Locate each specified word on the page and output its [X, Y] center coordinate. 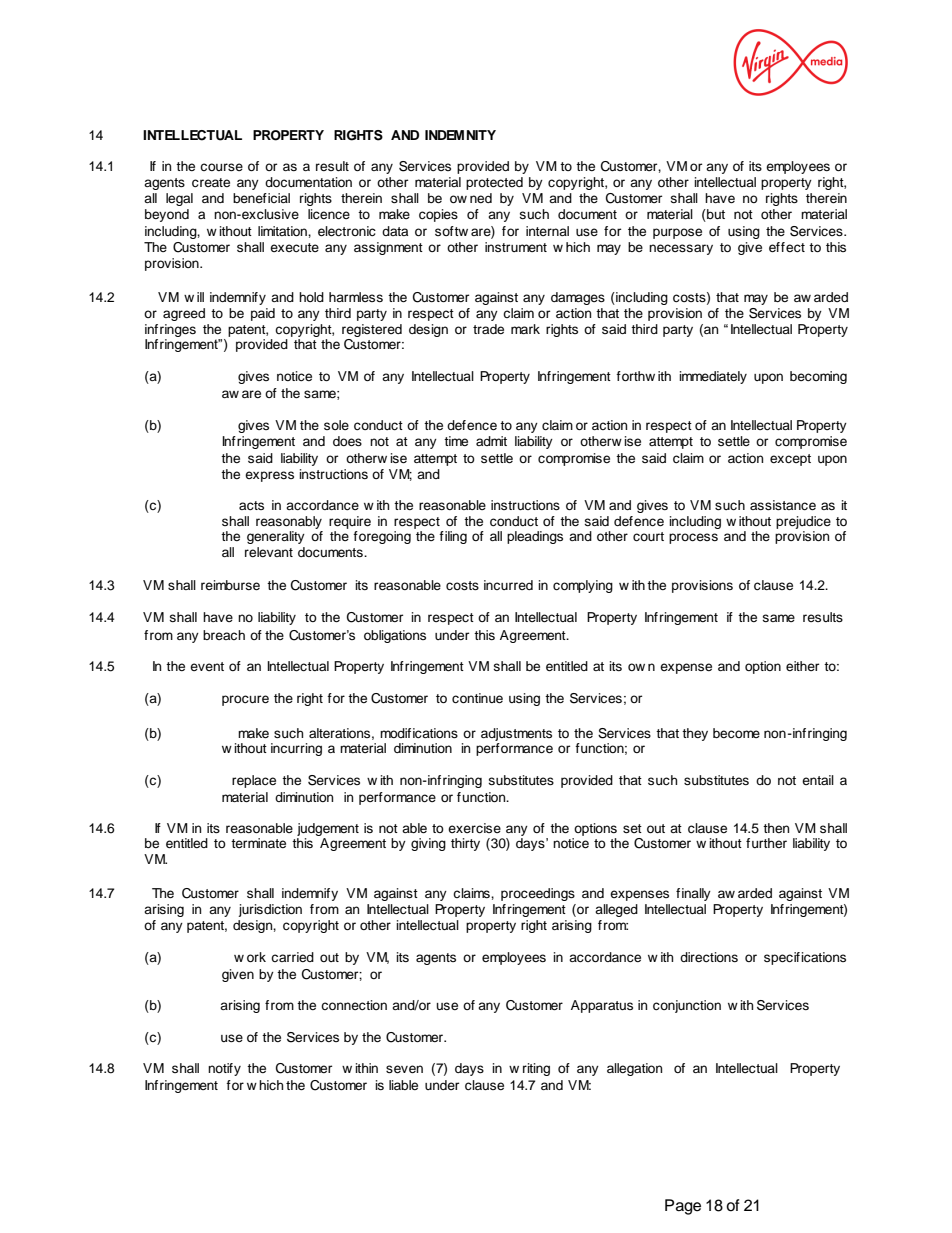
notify [224, 1069]
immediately [713, 377]
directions [709, 957]
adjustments [516, 734]
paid [263, 314]
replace [254, 781]
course [221, 167]
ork [256, 957]
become [736, 733]
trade [488, 329]
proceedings [538, 894]
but [715, 215]
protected [494, 183]
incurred [508, 585]
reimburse [230, 585]
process [693, 538]
